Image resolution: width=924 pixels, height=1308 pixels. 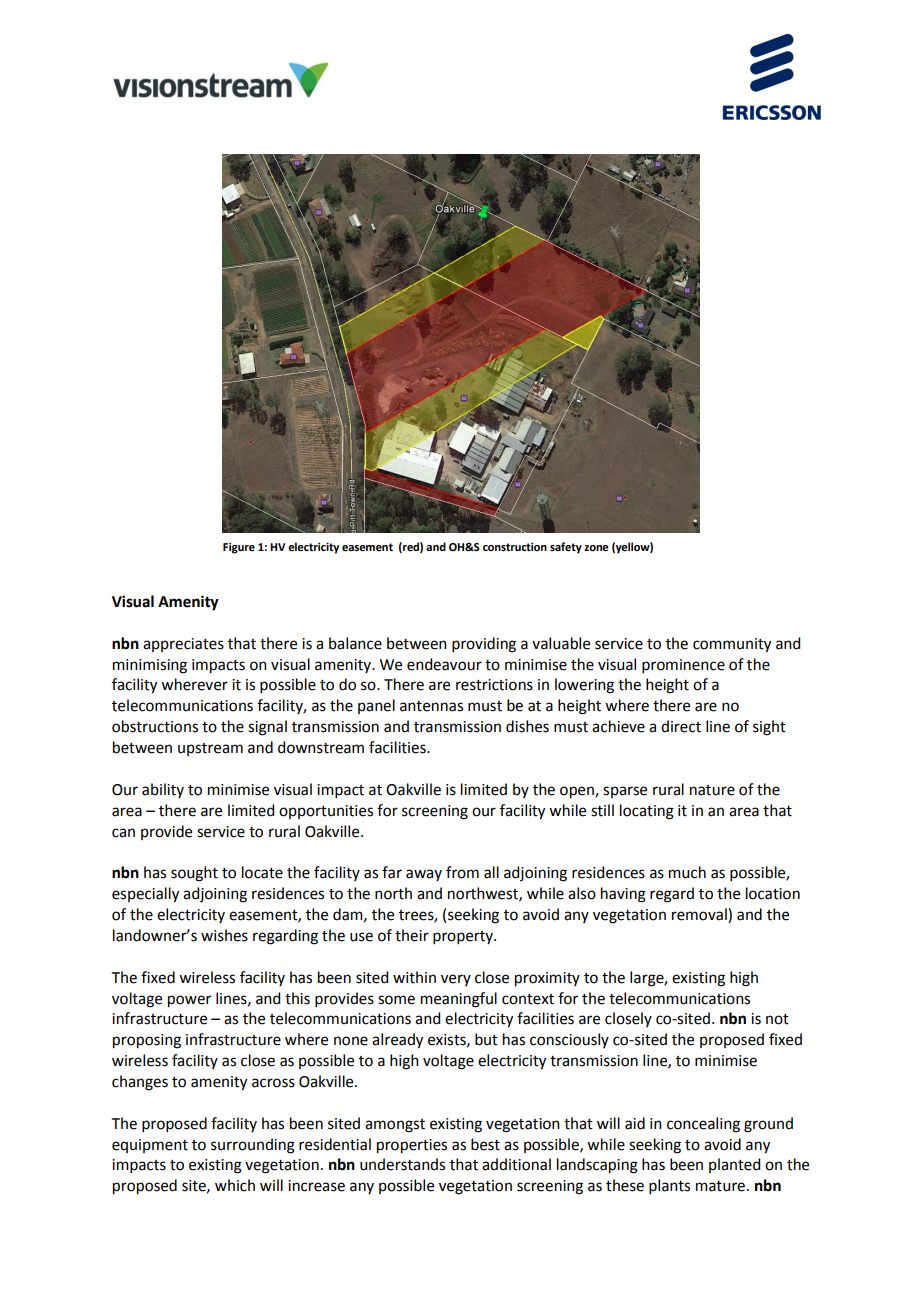 What do you see at coordinates (194, 874) in the screenshot?
I see `sought` at bounding box center [194, 874].
